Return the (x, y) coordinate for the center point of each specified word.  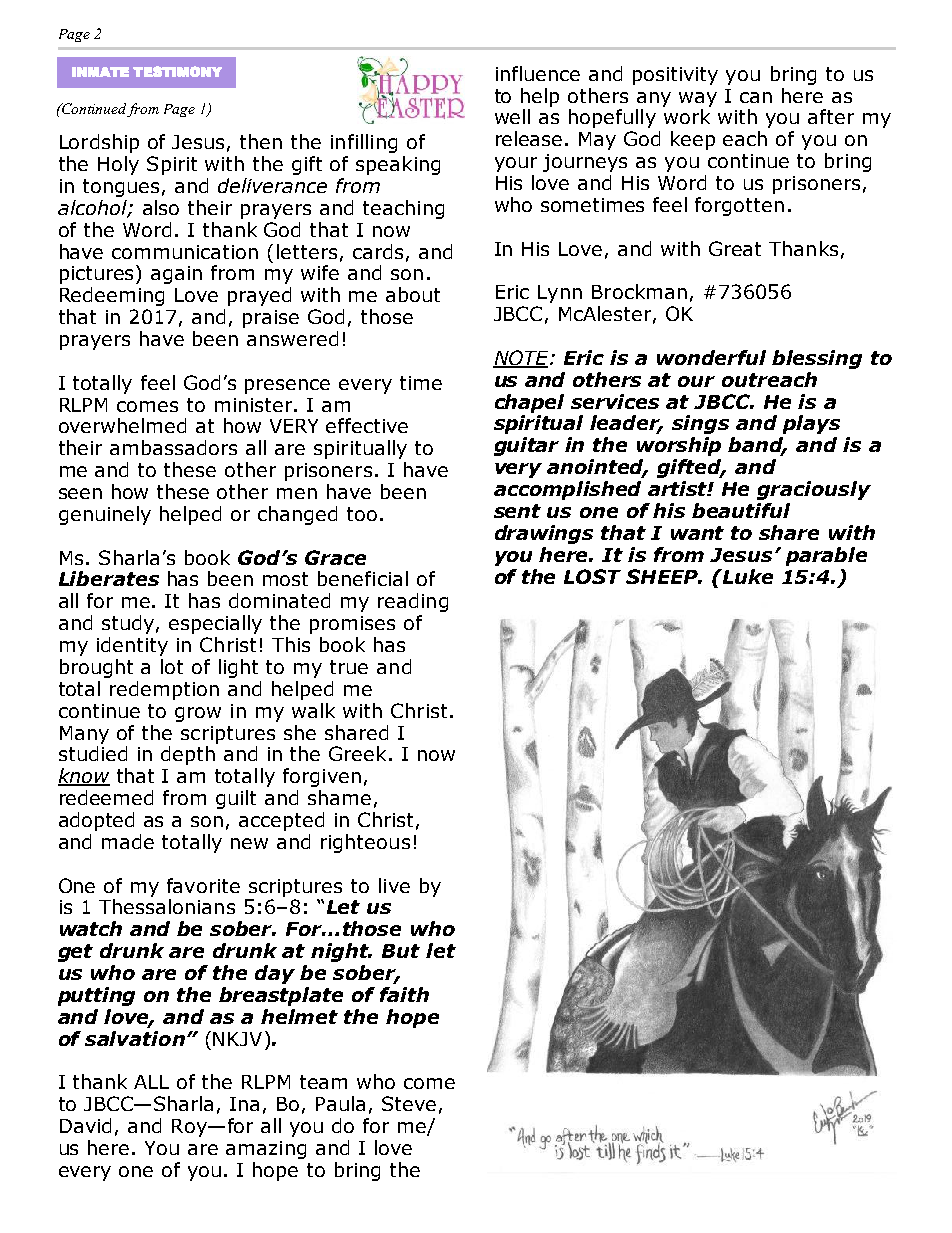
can (756, 97)
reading (413, 602)
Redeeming (112, 296)
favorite (203, 885)
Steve (409, 1103)
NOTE (522, 359)
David (85, 1125)
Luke (746, 576)
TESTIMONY (177, 71)
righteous (365, 843)
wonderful (711, 357)
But (401, 951)
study (128, 624)
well (512, 116)
